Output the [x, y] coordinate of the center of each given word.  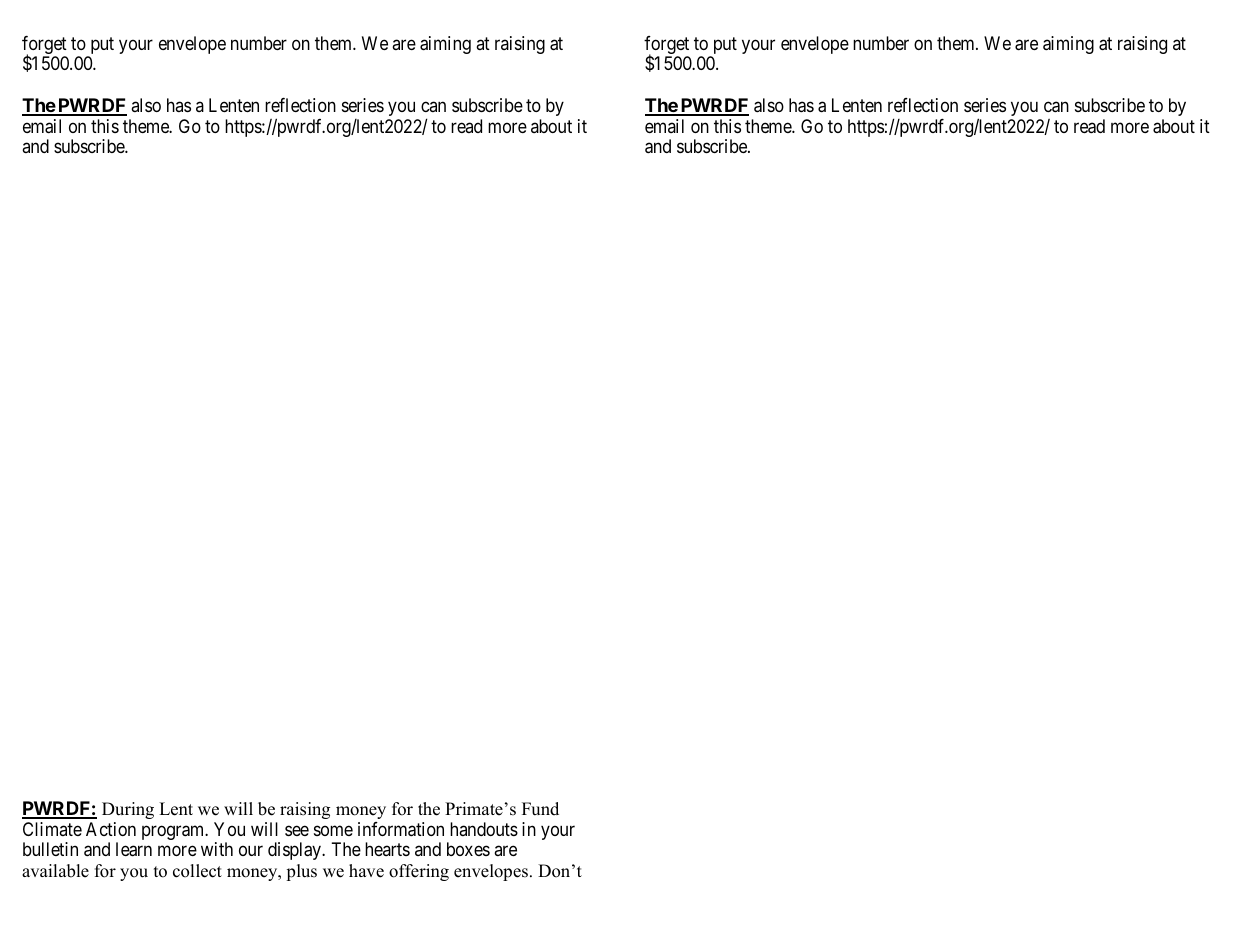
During [128, 810]
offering [419, 872]
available [55, 871]
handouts [484, 829]
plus [301, 872]
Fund [540, 809]
